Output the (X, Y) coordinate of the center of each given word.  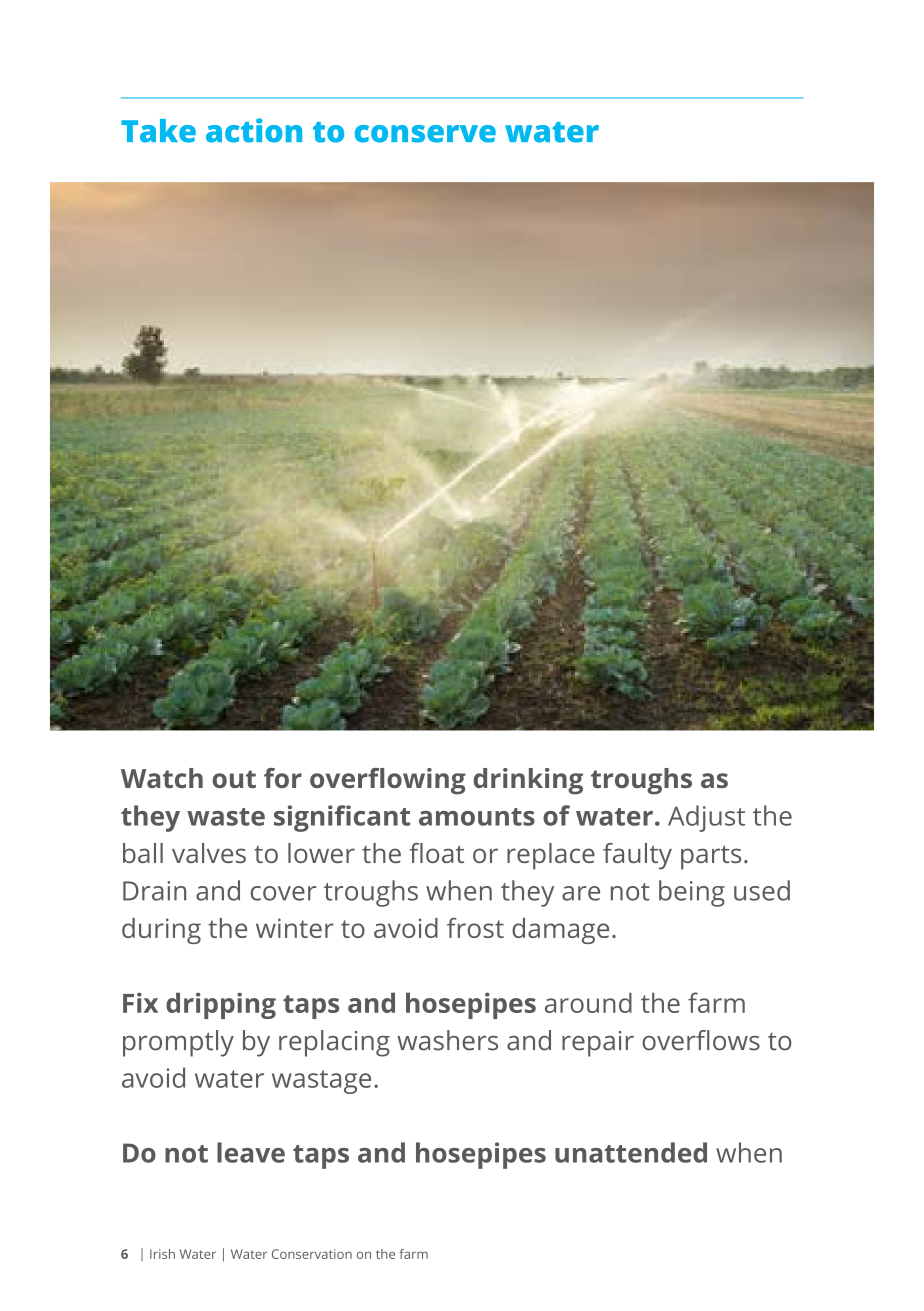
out (234, 779)
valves (209, 853)
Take (158, 131)
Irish (162, 1254)
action (254, 130)
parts (711, 857)
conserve (425, 134)
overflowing (388, 781)
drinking (528, 781)
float (437, 853)
